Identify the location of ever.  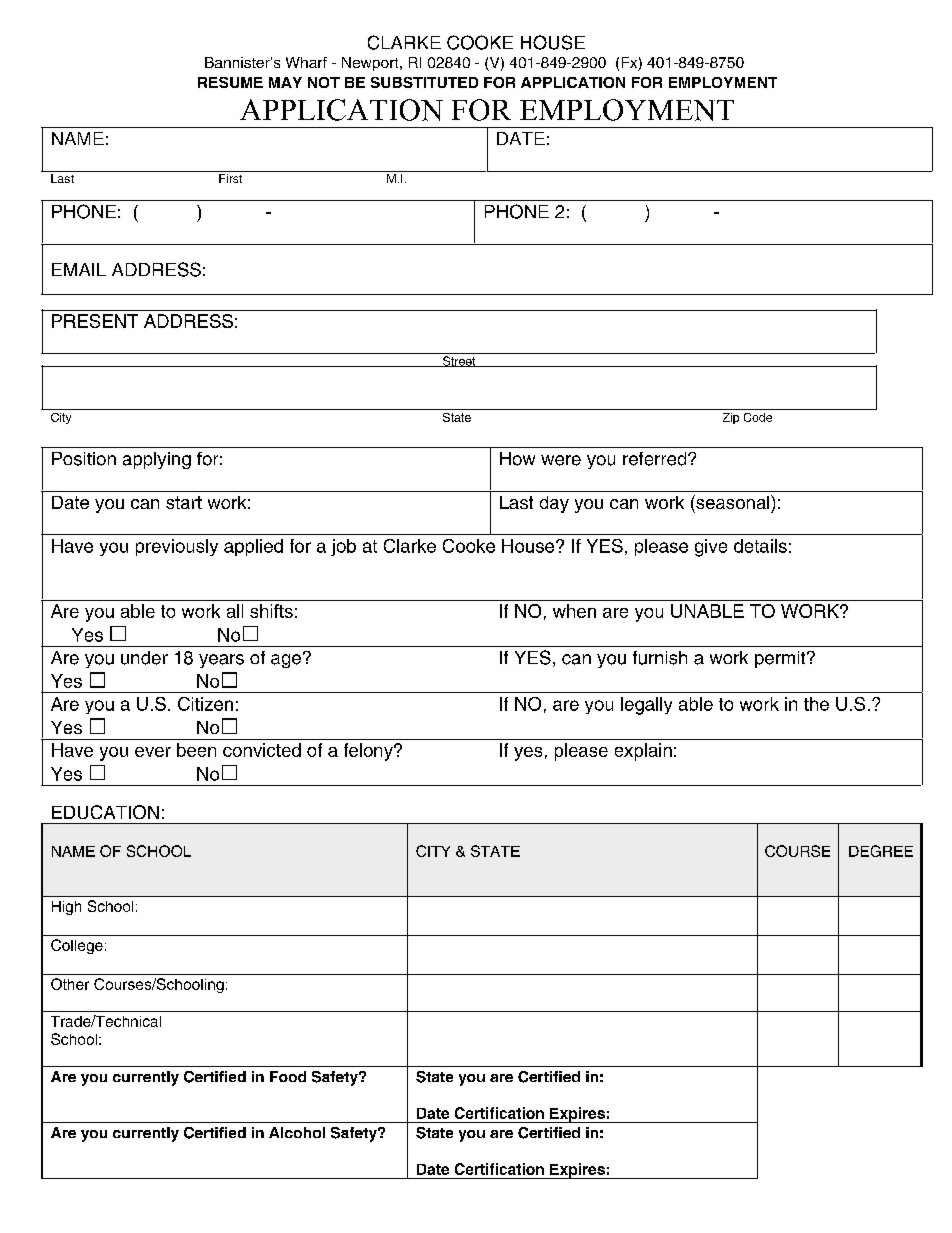
(153, 752).
